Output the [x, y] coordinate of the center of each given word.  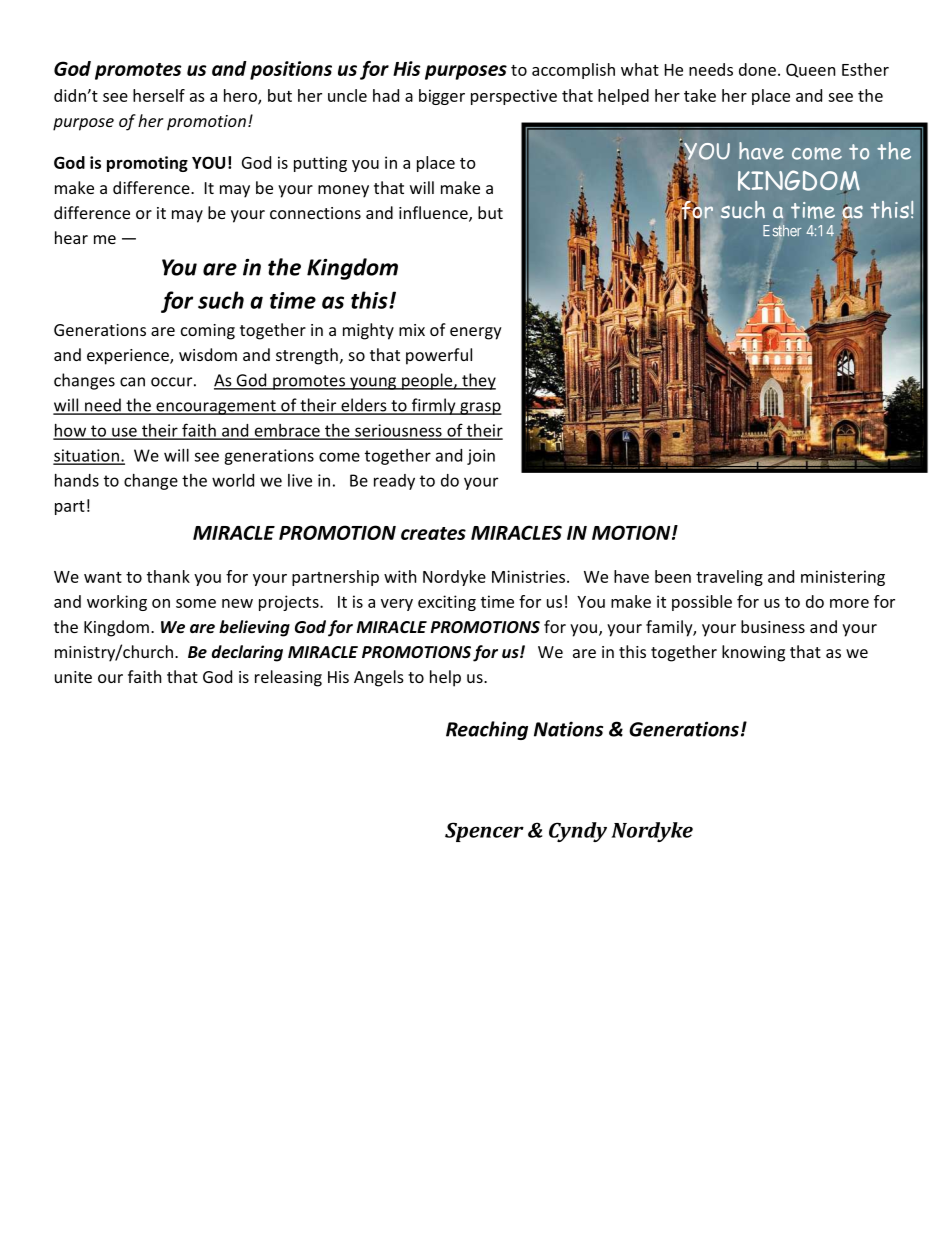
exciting [447, 603]
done [757, 69]
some [196, 603]
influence [434, 214]
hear [71, 237]
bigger [442, 97]
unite [73, 677]
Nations [568, 729]
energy [476, 333]
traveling [729, 578]
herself [159, 95]
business [773, 626]
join [481, 457]
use [124, 433]
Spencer [484, 832]
